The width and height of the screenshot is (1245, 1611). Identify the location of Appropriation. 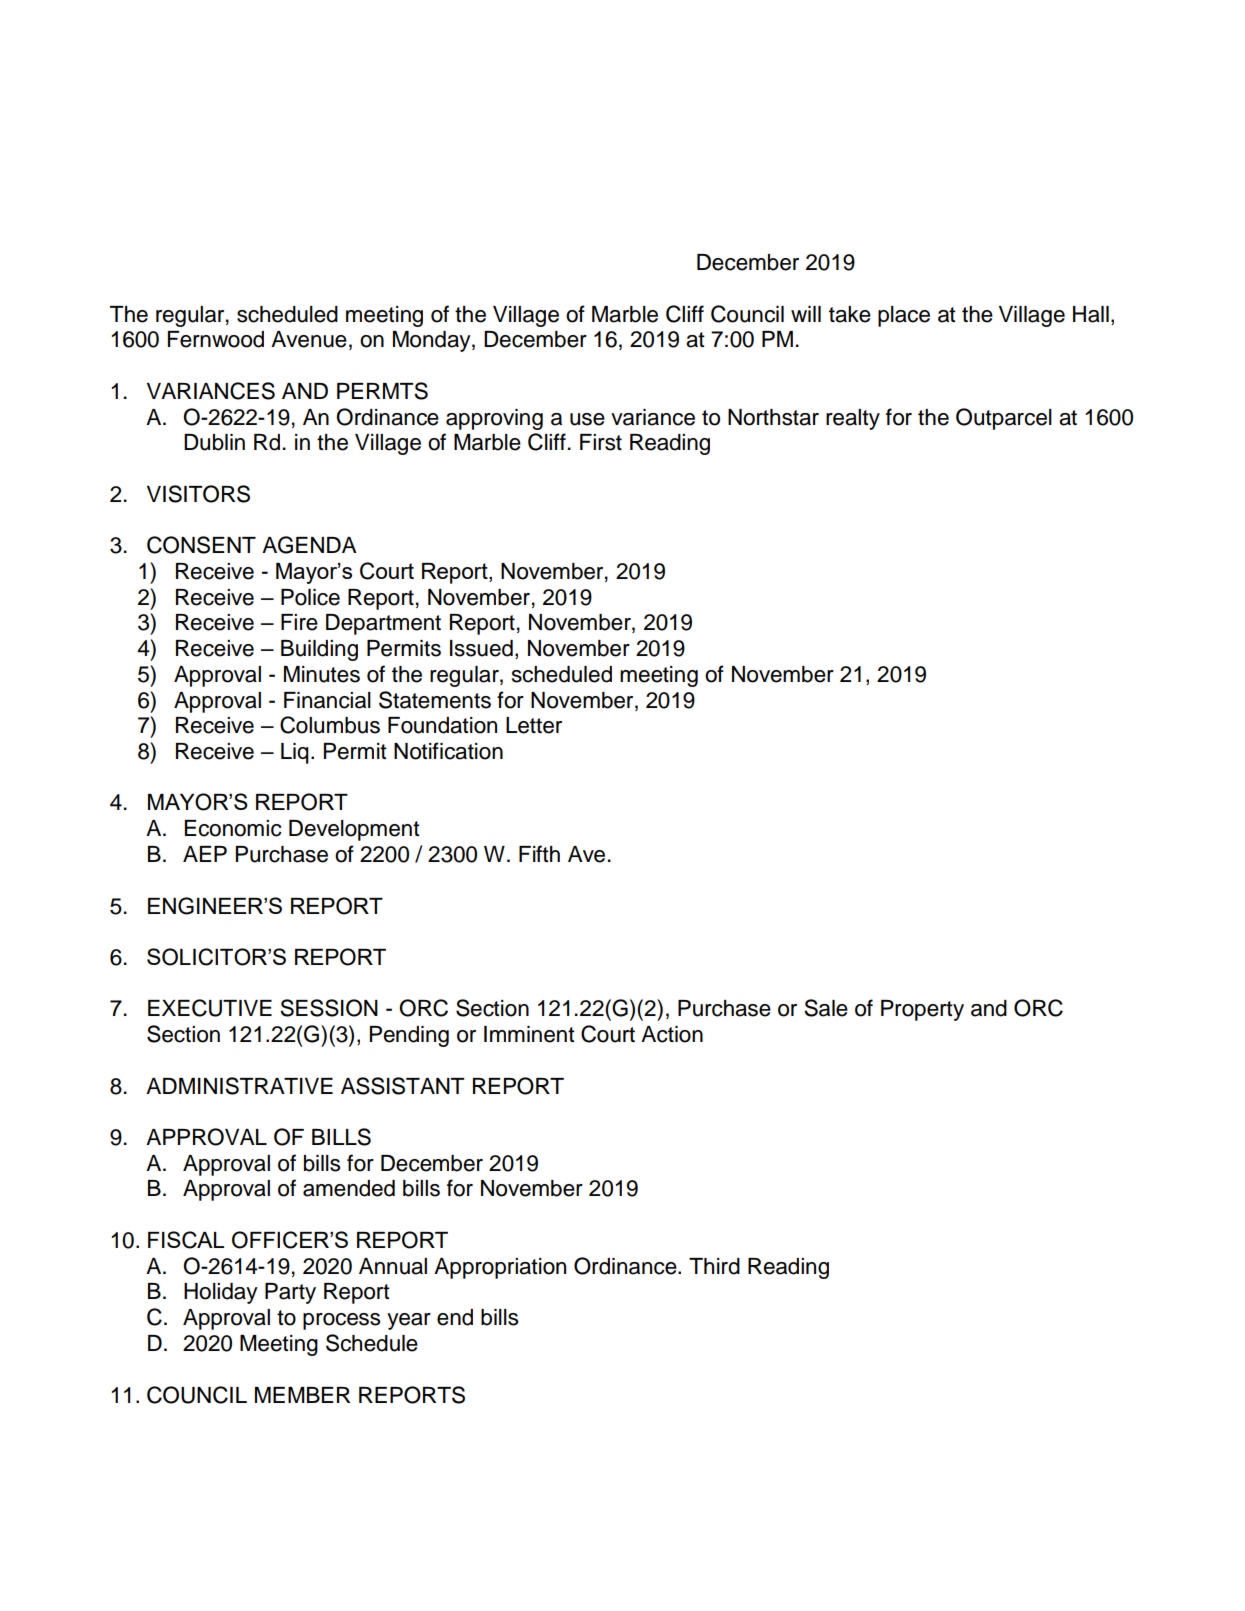
(500, 1268).
